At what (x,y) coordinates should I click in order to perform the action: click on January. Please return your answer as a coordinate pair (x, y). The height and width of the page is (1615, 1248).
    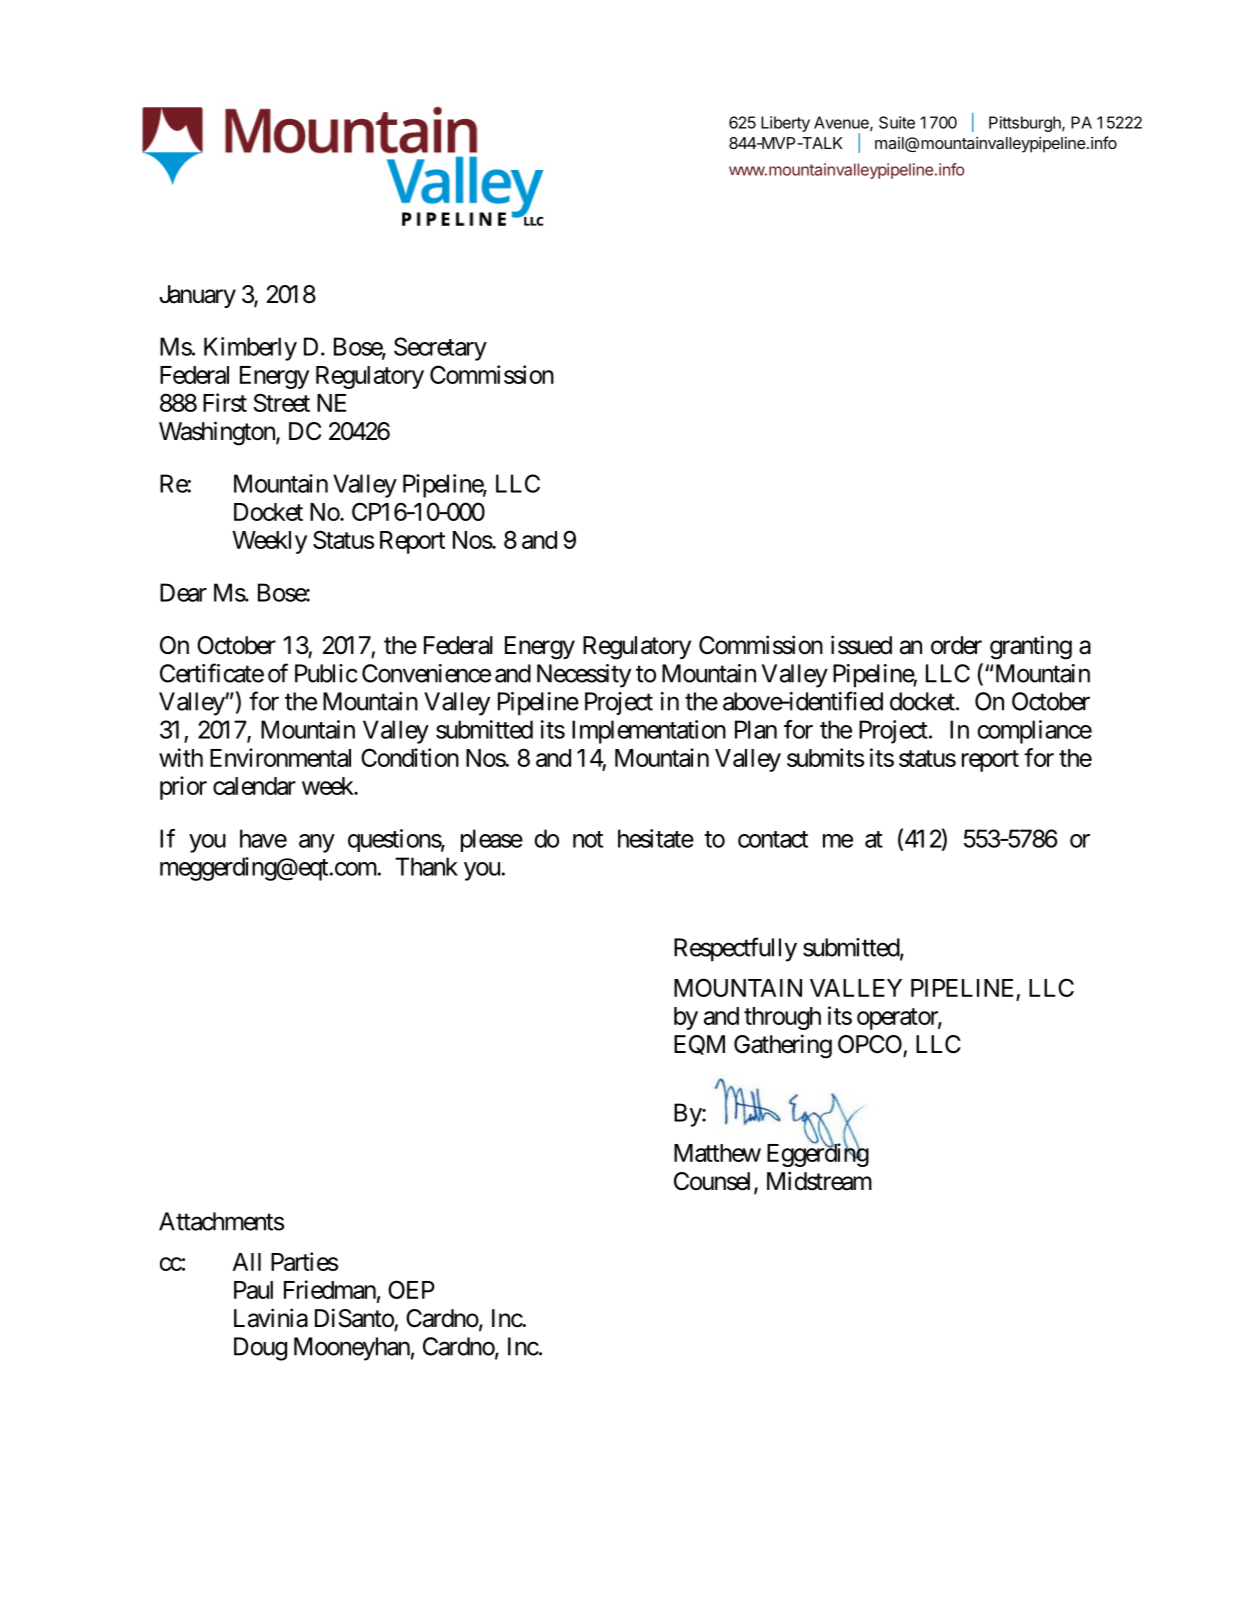
    Looking at the image, I should click on (197, 296).
